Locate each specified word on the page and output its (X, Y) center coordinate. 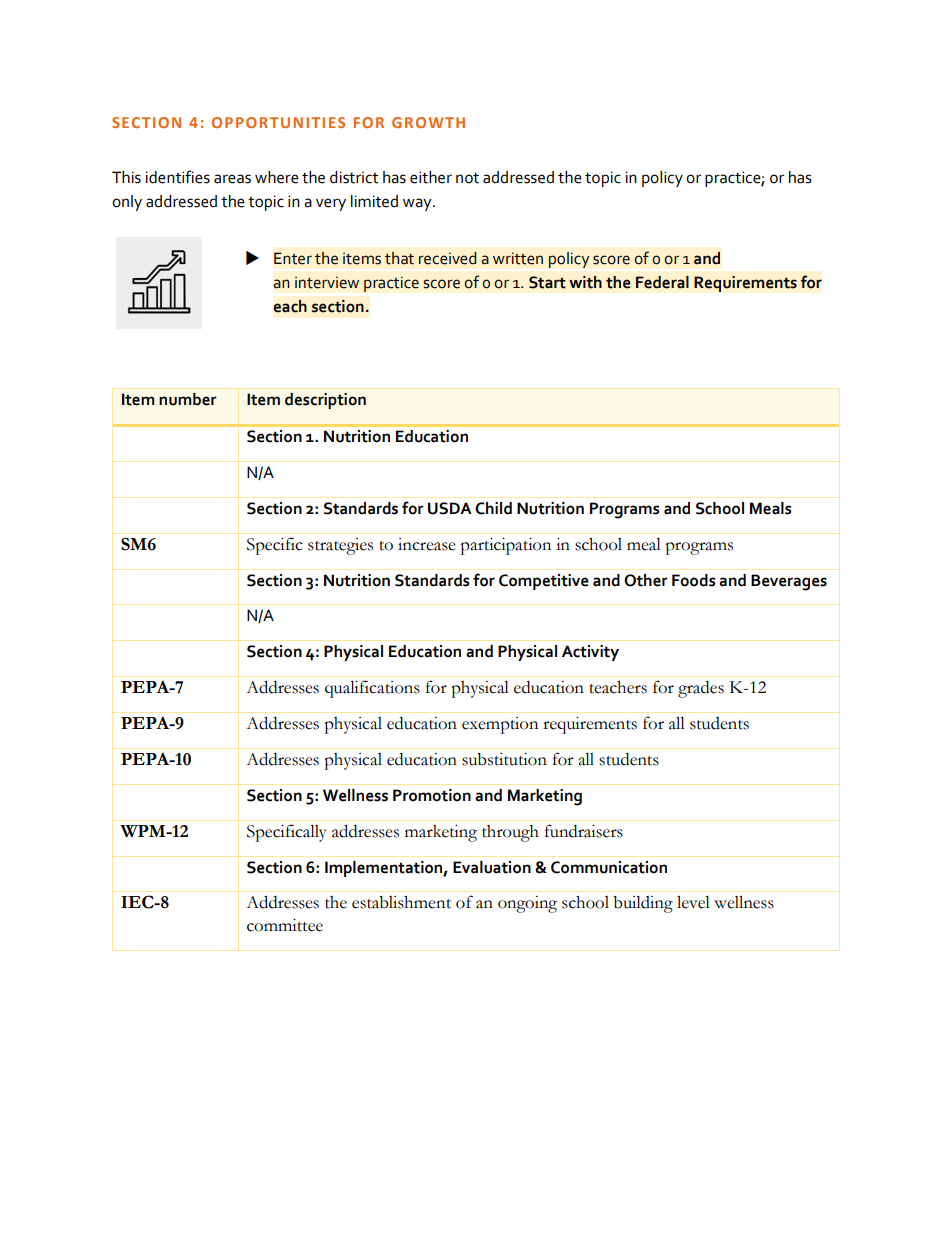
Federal (662, 282)
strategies (340, 546)
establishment (401, 902)
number (188, 399)
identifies (178, 177)
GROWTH (428, 122)
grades (701, 689)
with (585, 282)
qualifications (372, 689)
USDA (450, 508)
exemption (500, 725)
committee (285, 925)
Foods (694, 580)
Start (547, 282)
